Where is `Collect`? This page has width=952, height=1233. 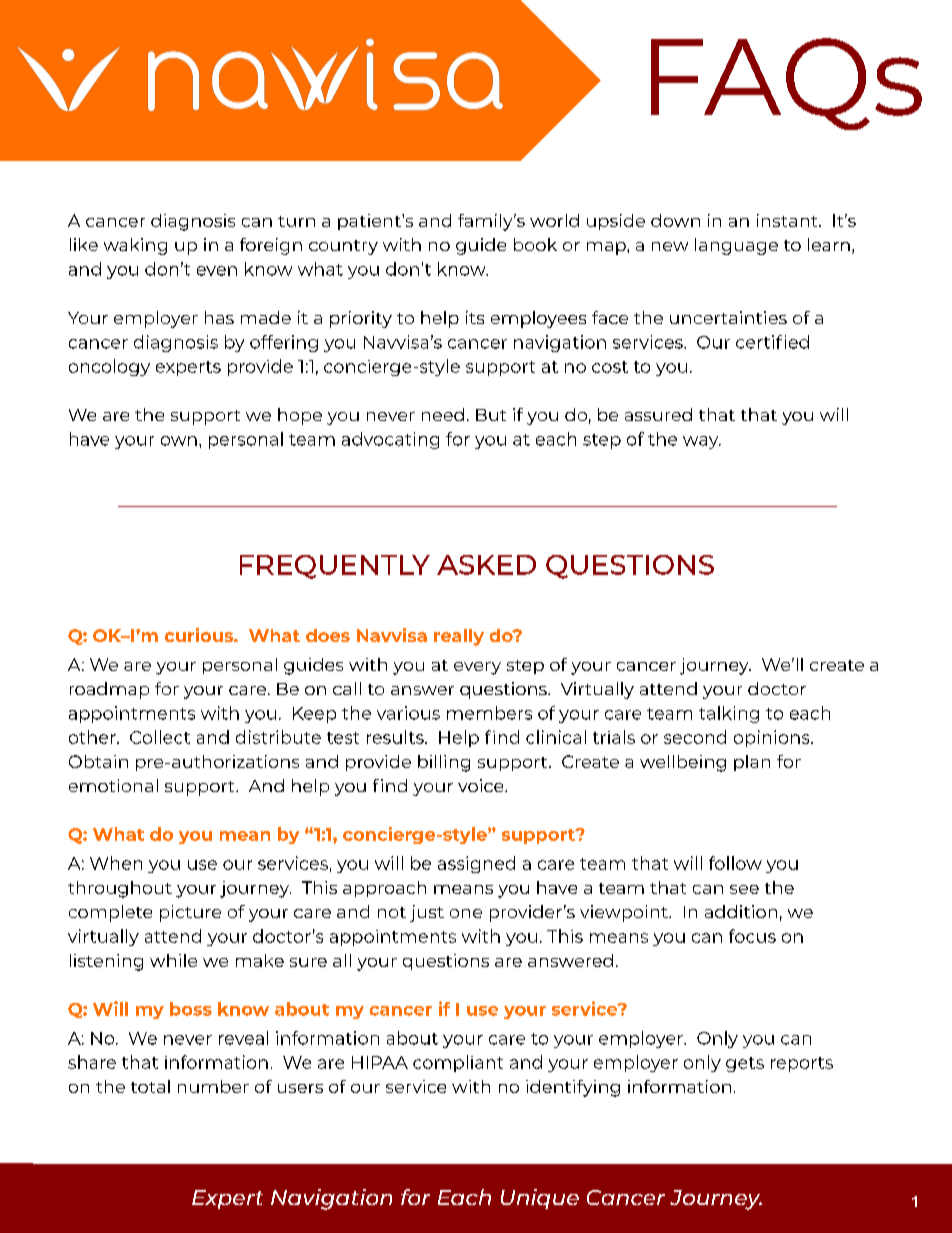
Collect is located at coordinates (160, 737).
